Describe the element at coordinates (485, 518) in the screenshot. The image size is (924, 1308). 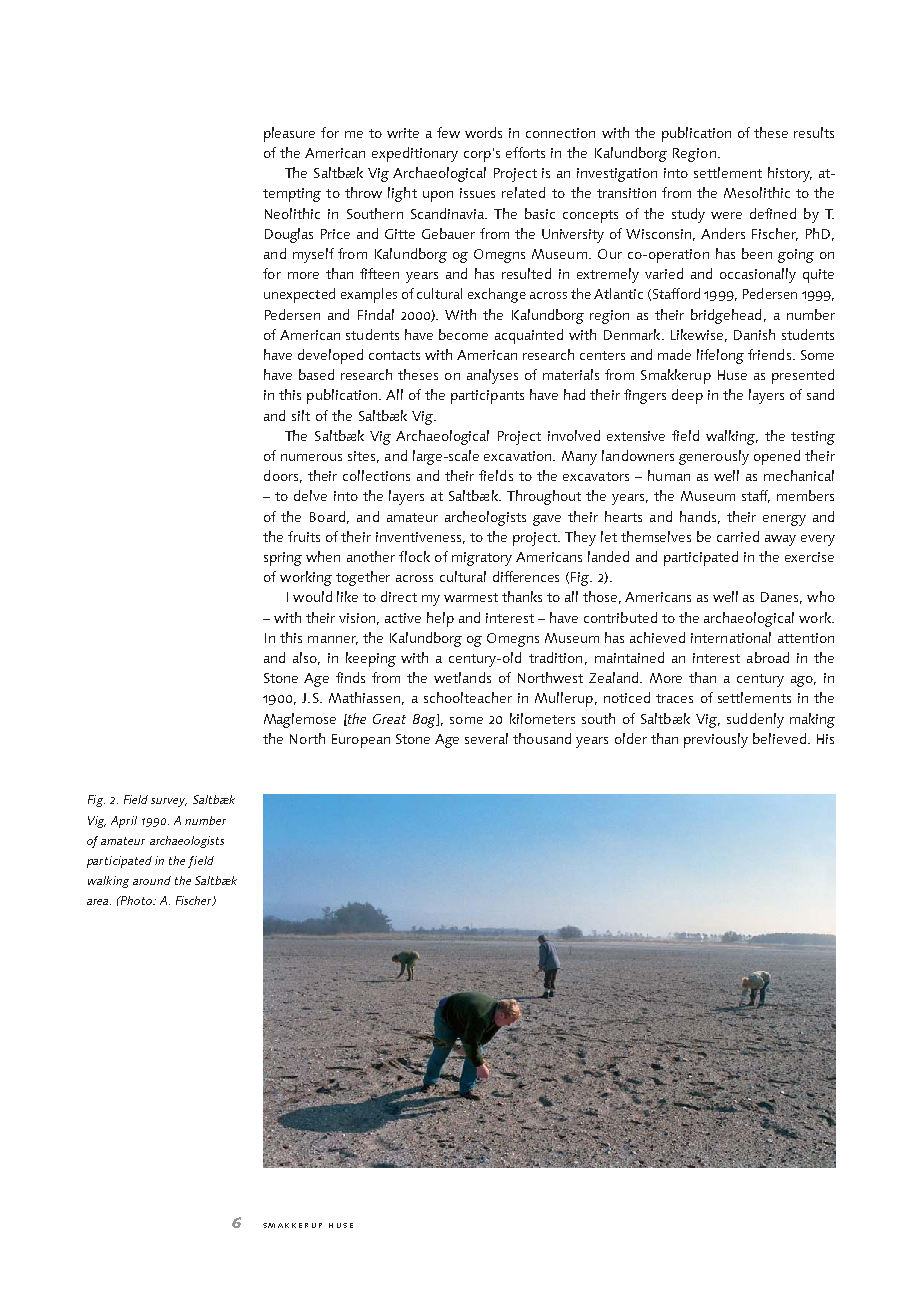
I see `archeologists` at that location.
